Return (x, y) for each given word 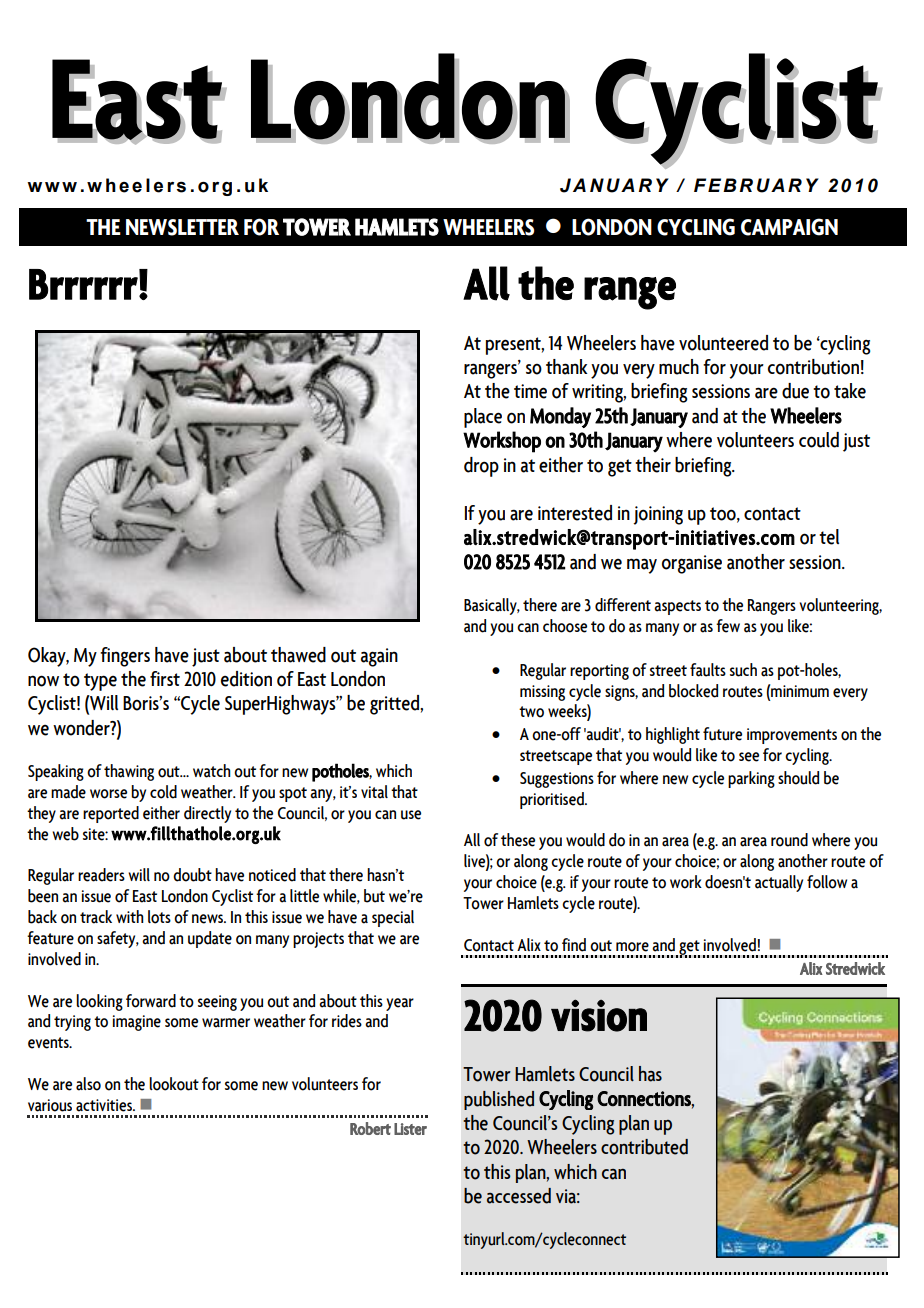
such (743, 670)
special (393, 918)
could (819, 440)
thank (566, 367)
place (483, 418)
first (165, 678)
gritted (395, 705)
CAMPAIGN (789, 227)
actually (779, 883)
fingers (125, 657)
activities (105, 1105)
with (130, 916)
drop (481, 467)
